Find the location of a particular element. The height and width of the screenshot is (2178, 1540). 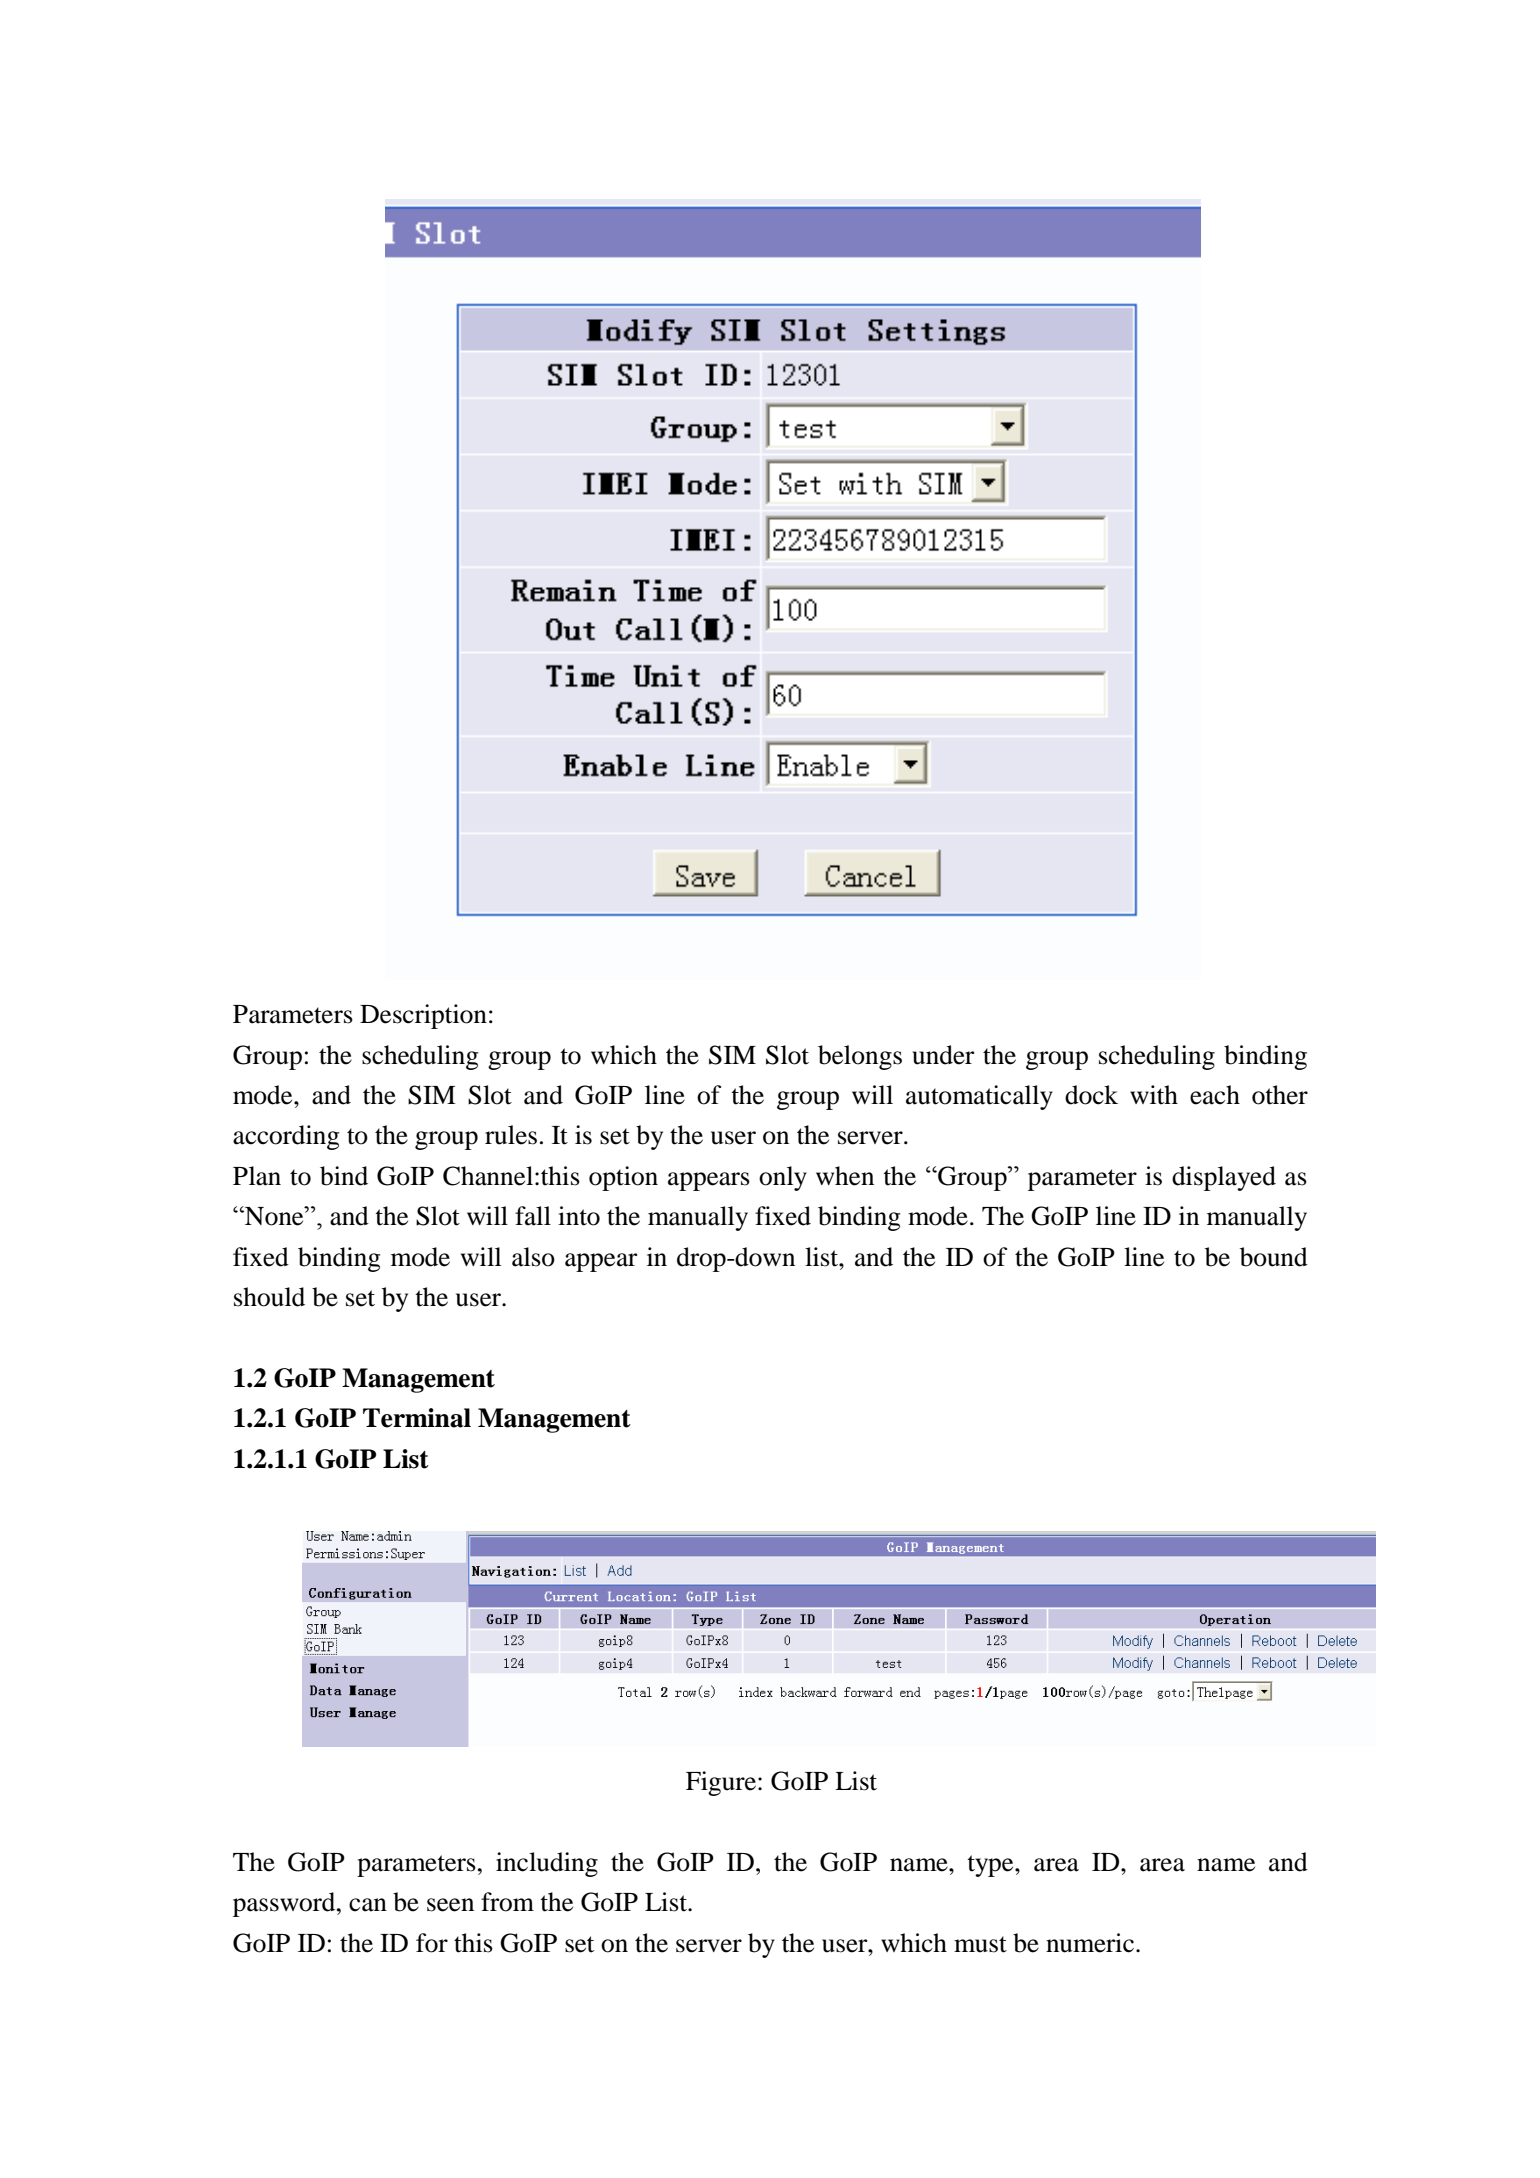

belongs is located at coordinates (860, 1057).
